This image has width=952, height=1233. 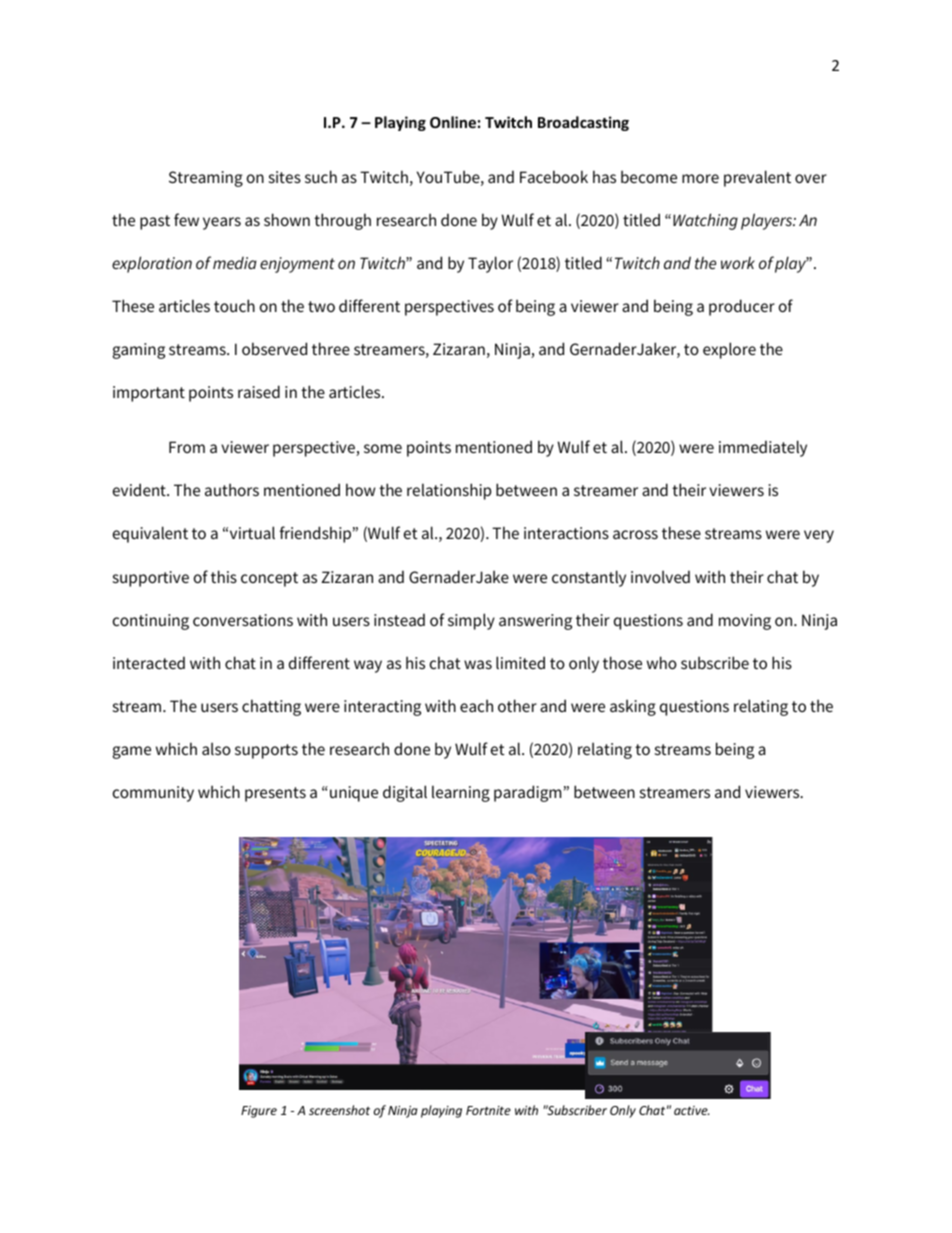 What do you see at coordinates (243, 620) in the image?
I see `conversations` at bounding box center [243, 620].
